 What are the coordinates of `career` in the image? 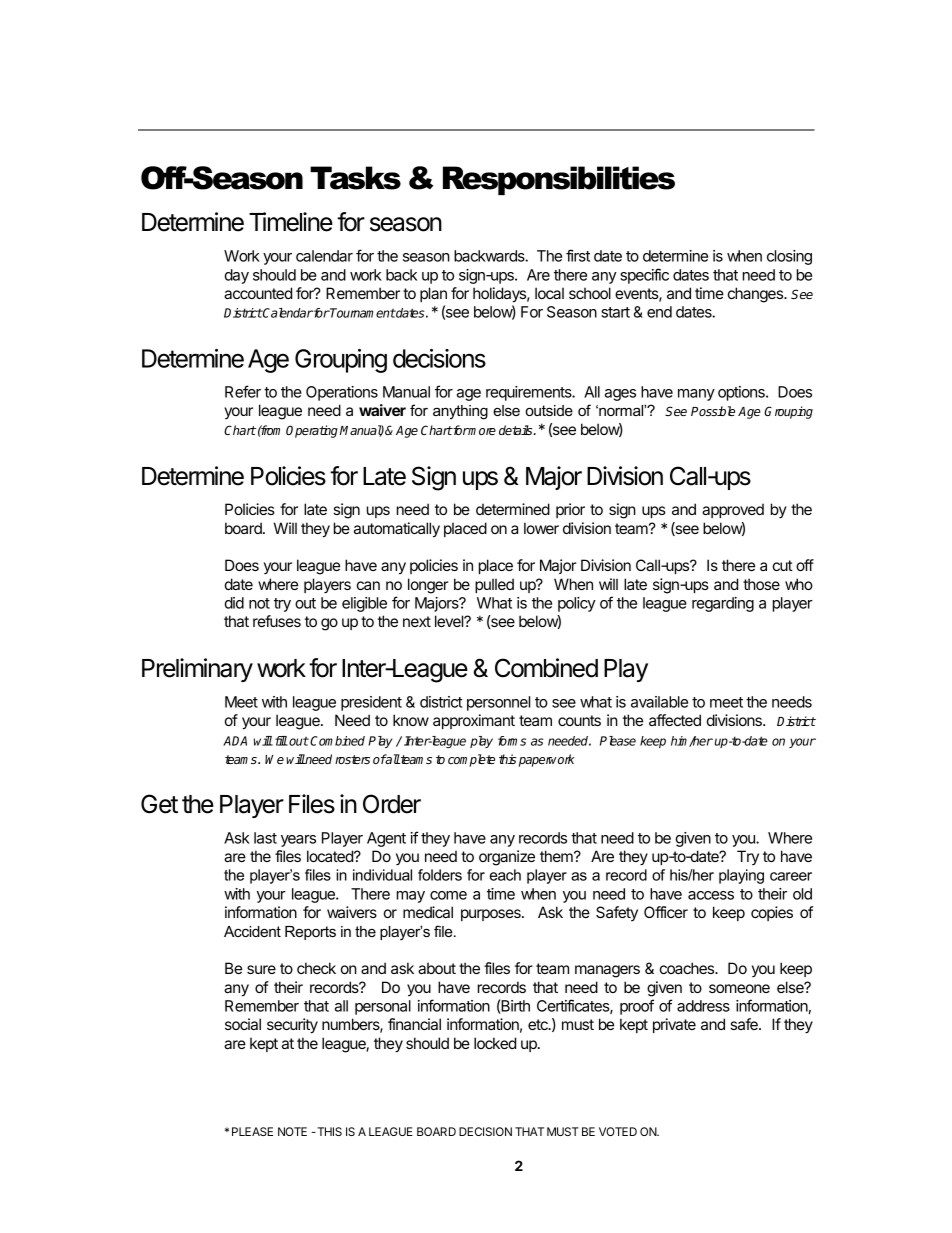 It's located at (791, 876).
